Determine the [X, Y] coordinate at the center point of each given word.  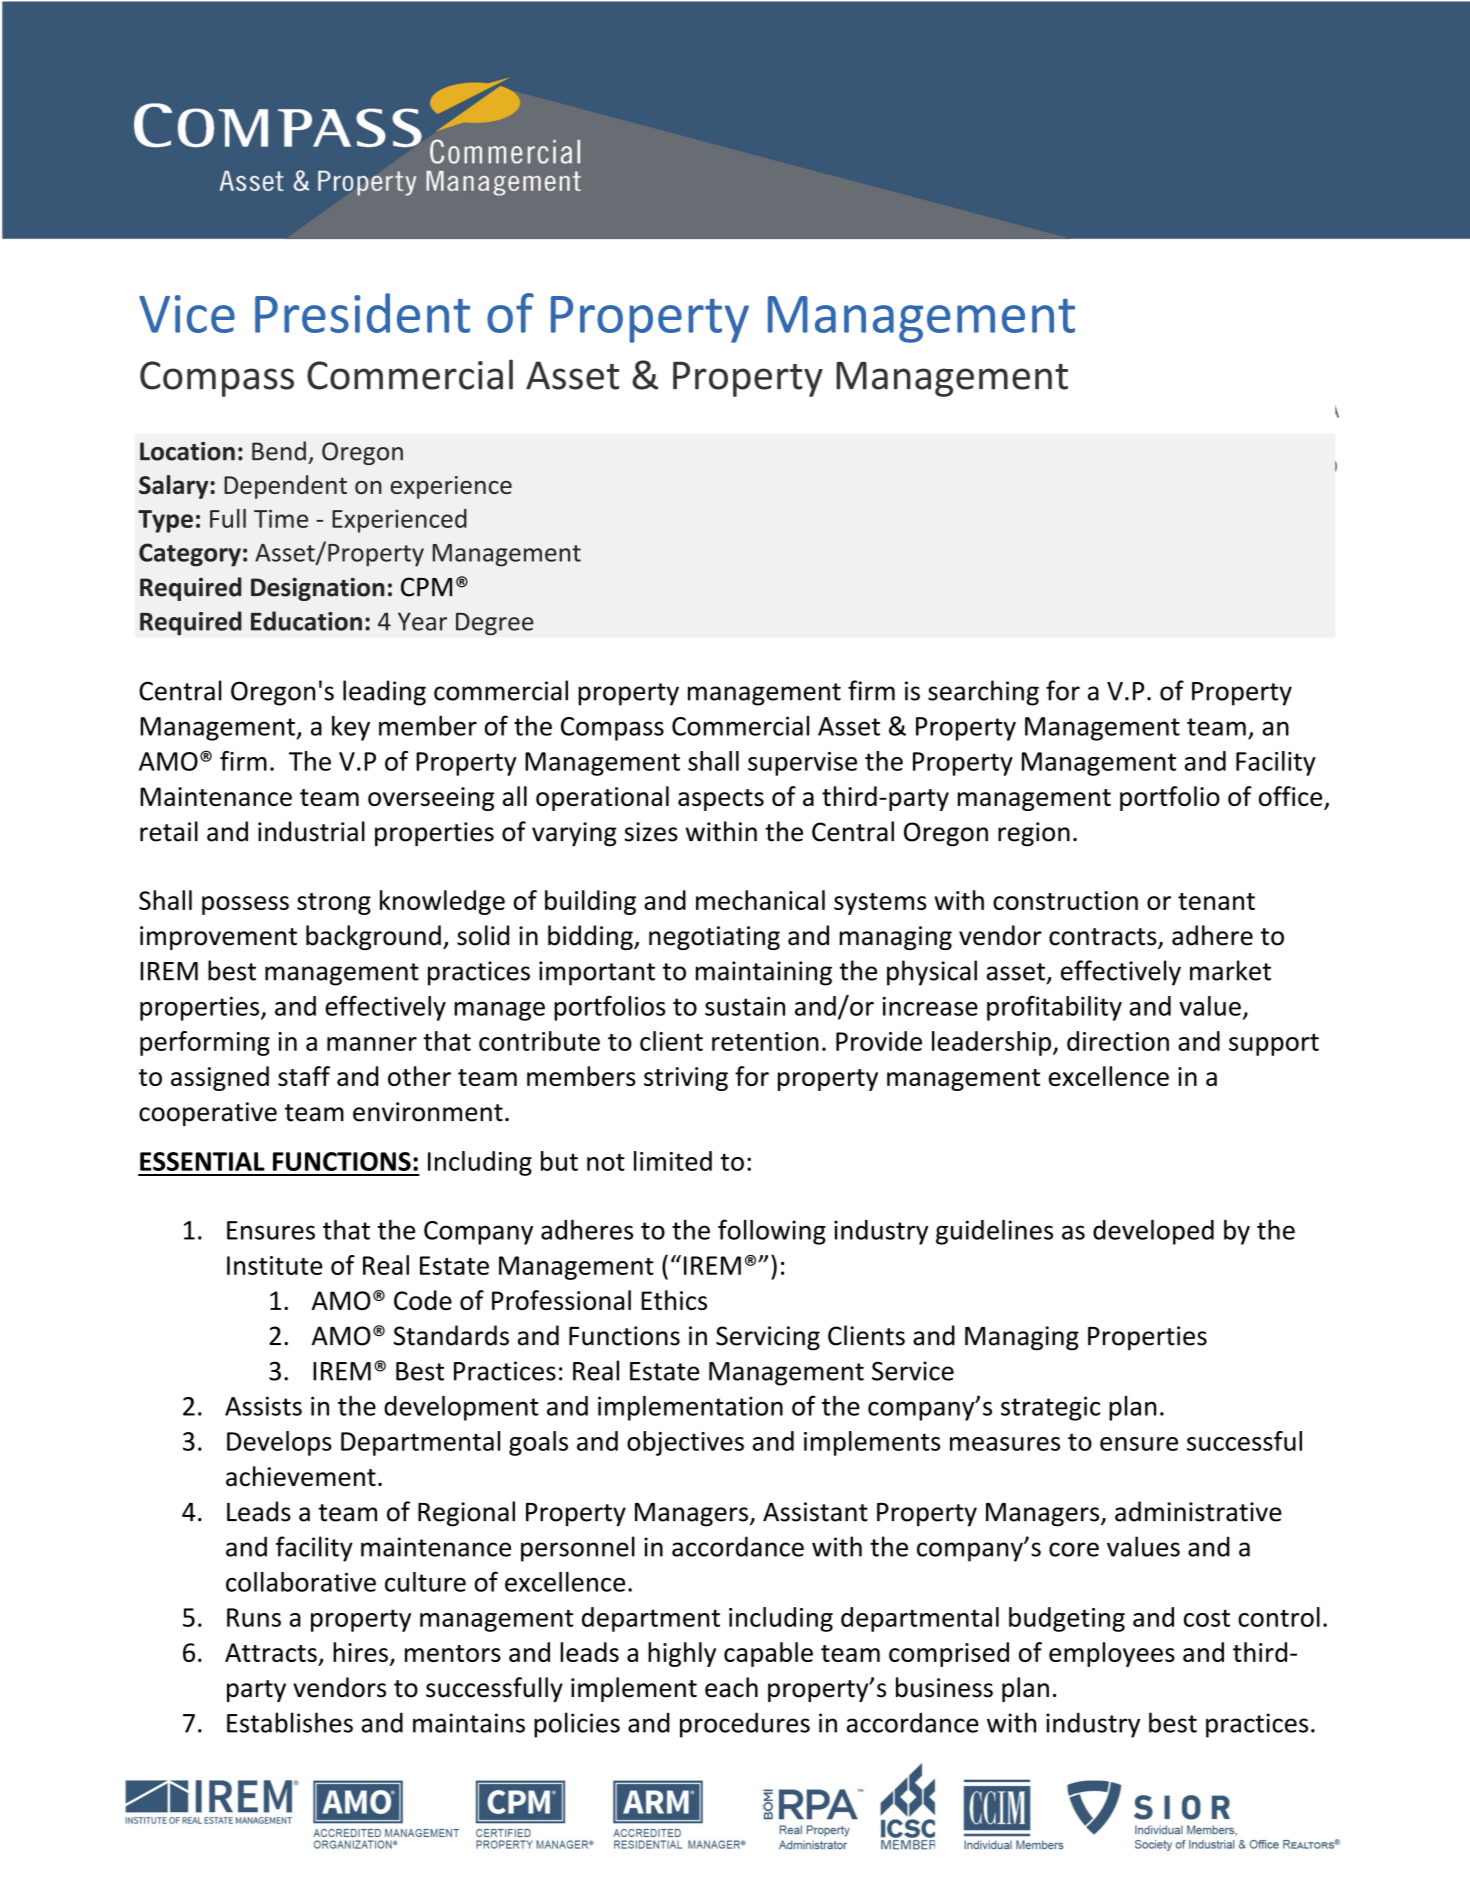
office [1292, 797]
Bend [279, 451]
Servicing [768, 1338]
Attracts [271, 1652]
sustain [745, 1006]
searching [983, 693]
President [362, 313]
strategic [1050, 1408]
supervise [802, 764]
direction [1118, 1041]
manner [372, 1044]
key [351, 728]
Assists [263, 1406]
